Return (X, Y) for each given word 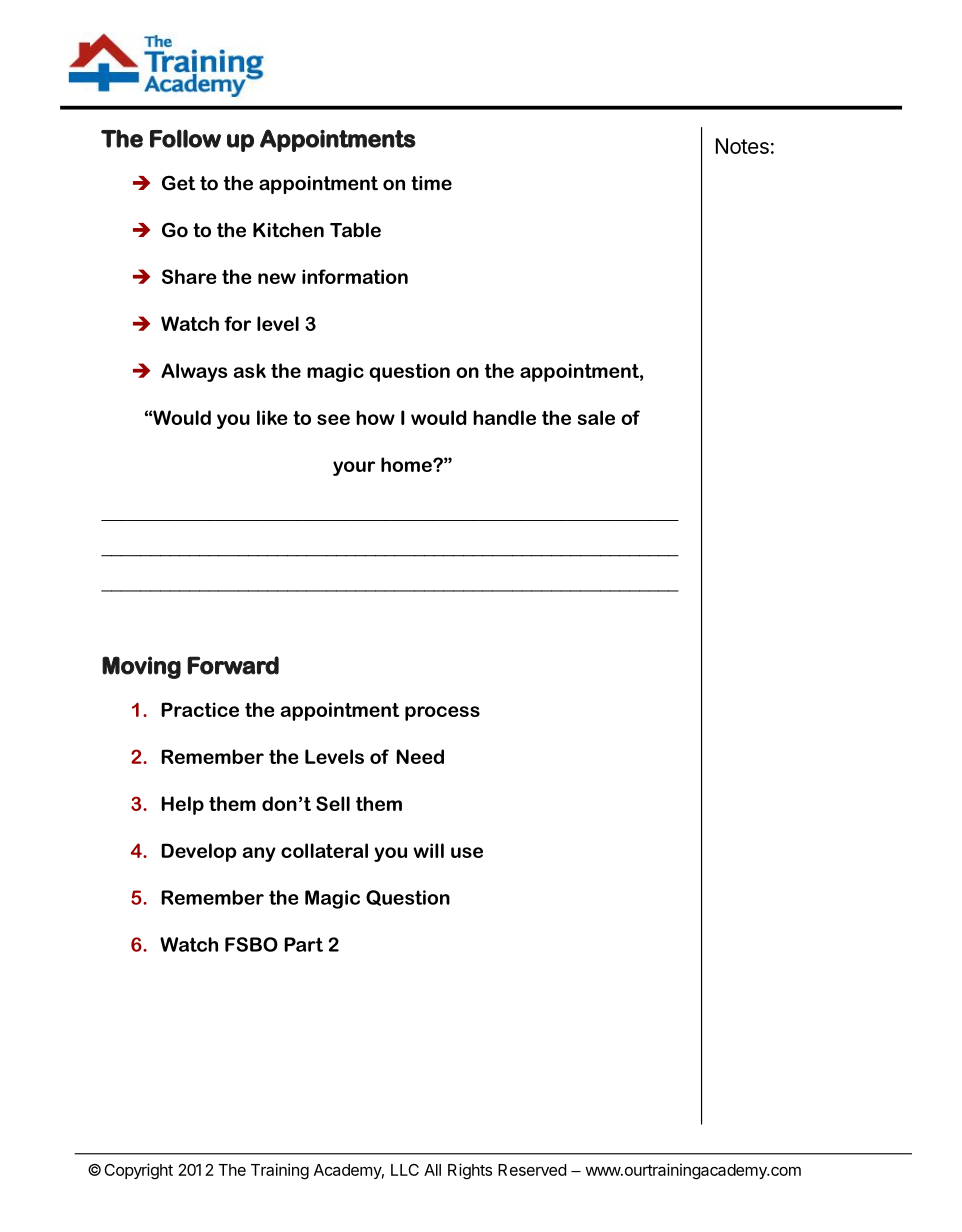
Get (178, 183)
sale (596, 417)
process (442, 713)
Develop (199, 852)
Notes (742, 146)
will (428, 850)
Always (194, 372)
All (432, 1170)
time (431, 183)
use (467, 852)
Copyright (138, 1171)
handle (504, 417)
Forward (233, 665)
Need (420, 756)
